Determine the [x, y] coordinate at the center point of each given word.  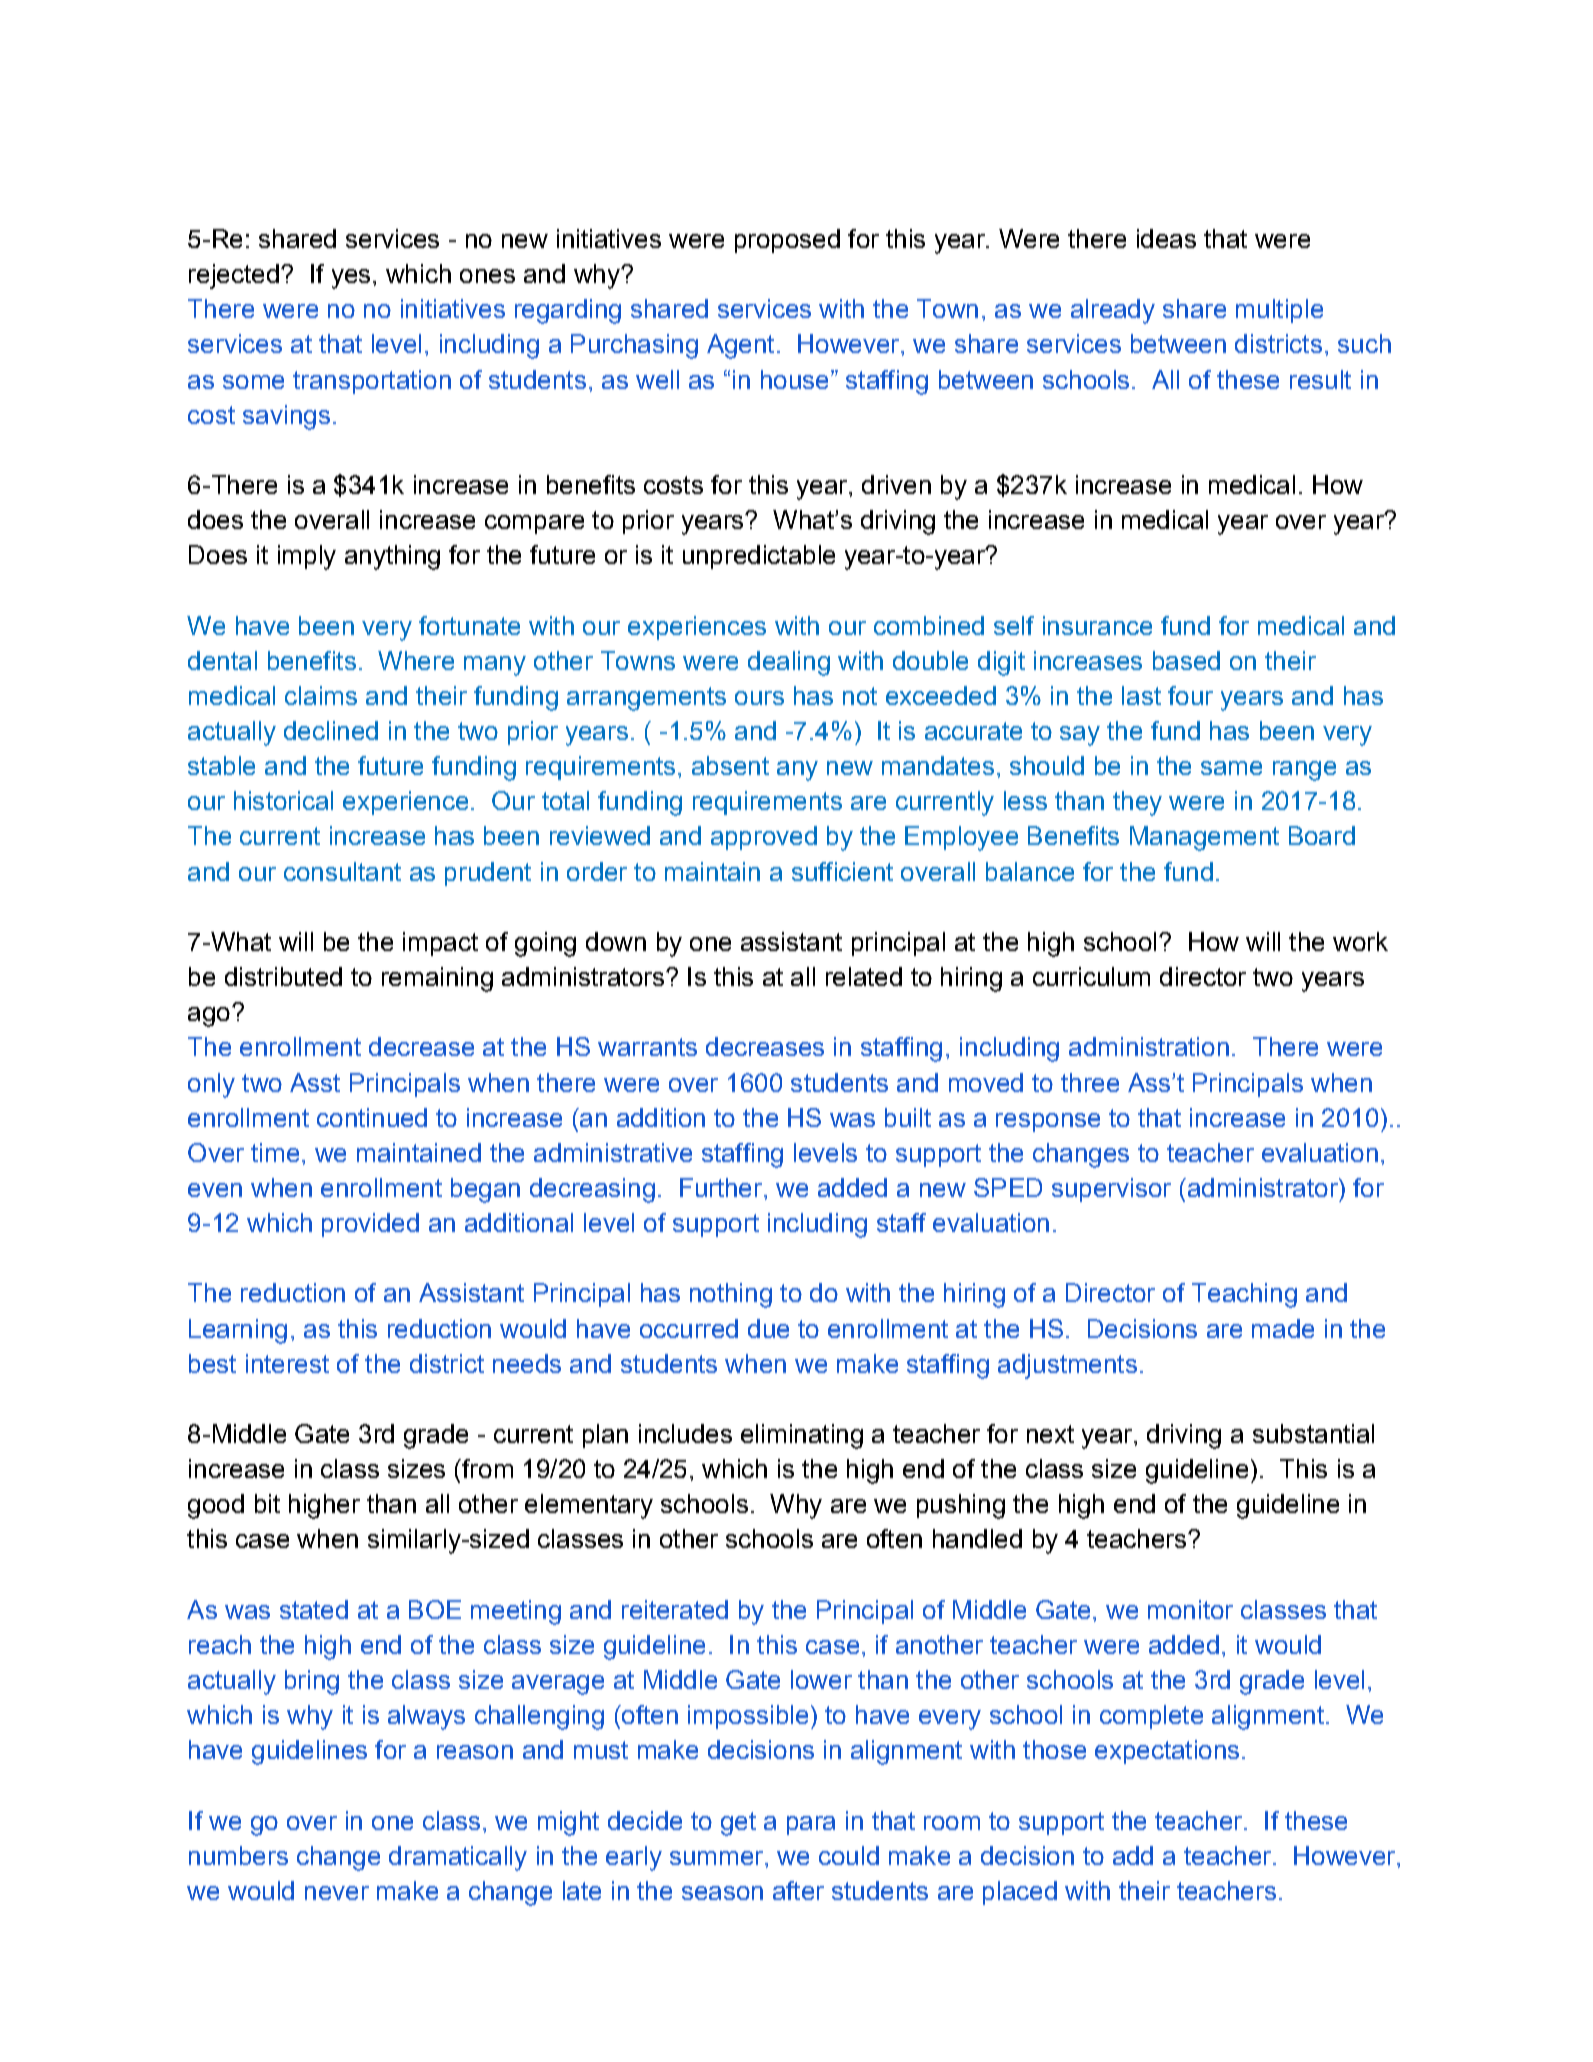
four [1190, 695]
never [337, 1893]
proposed [787, 241]
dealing [789, 663]
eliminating [802, 1436]
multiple [1279, 311]
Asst [315, 1082]
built [908, 1117]
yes [351, 279]
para [811, 1825]
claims [321, 695]
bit [267, 1503]
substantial [1313, 1433]
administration [1149, 1046]
